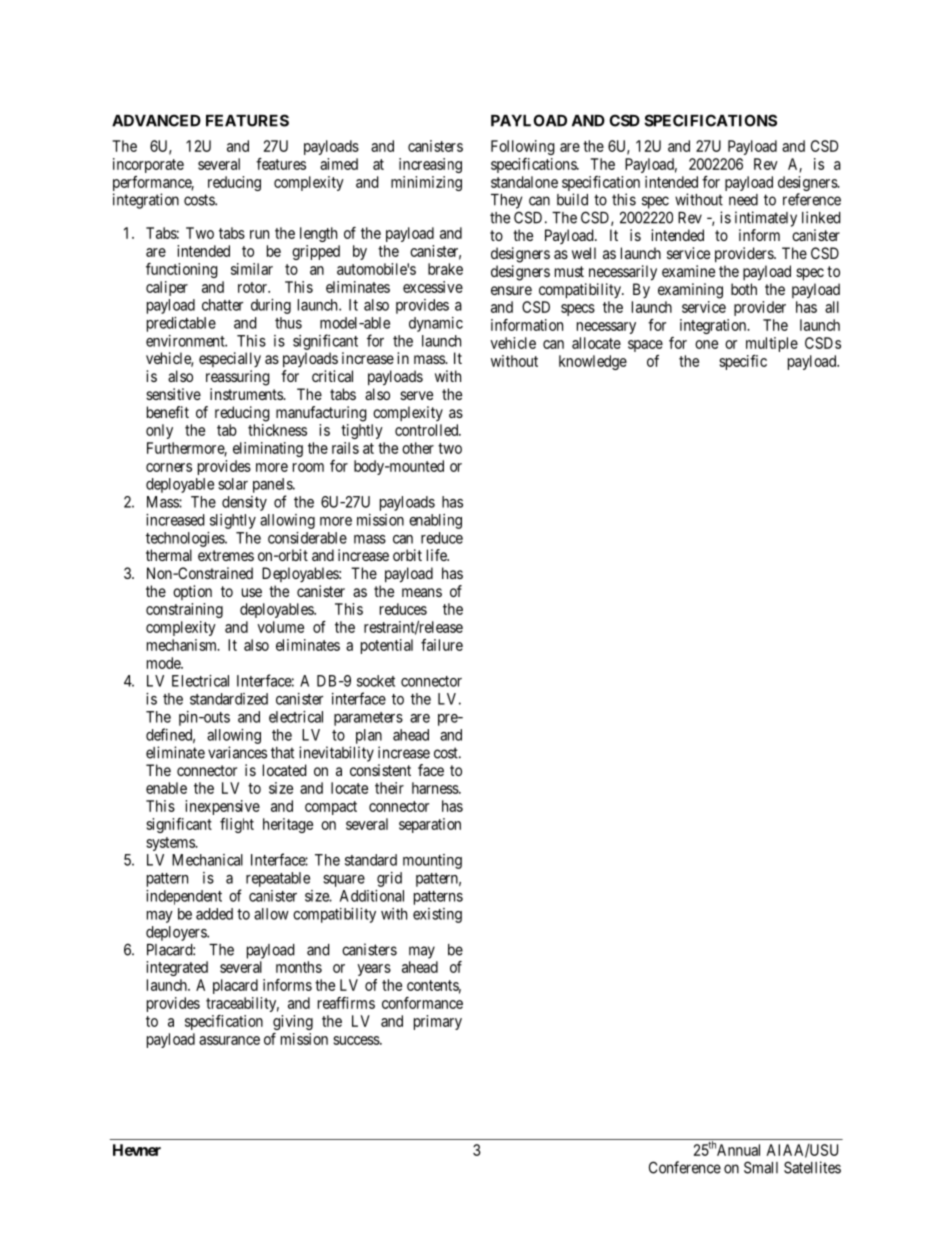 Image resolution: width=952 pixels, height=1233 pixels. Describe the element at coordinates (772, 344) in the screenshot. I see `multiple` at that location.
